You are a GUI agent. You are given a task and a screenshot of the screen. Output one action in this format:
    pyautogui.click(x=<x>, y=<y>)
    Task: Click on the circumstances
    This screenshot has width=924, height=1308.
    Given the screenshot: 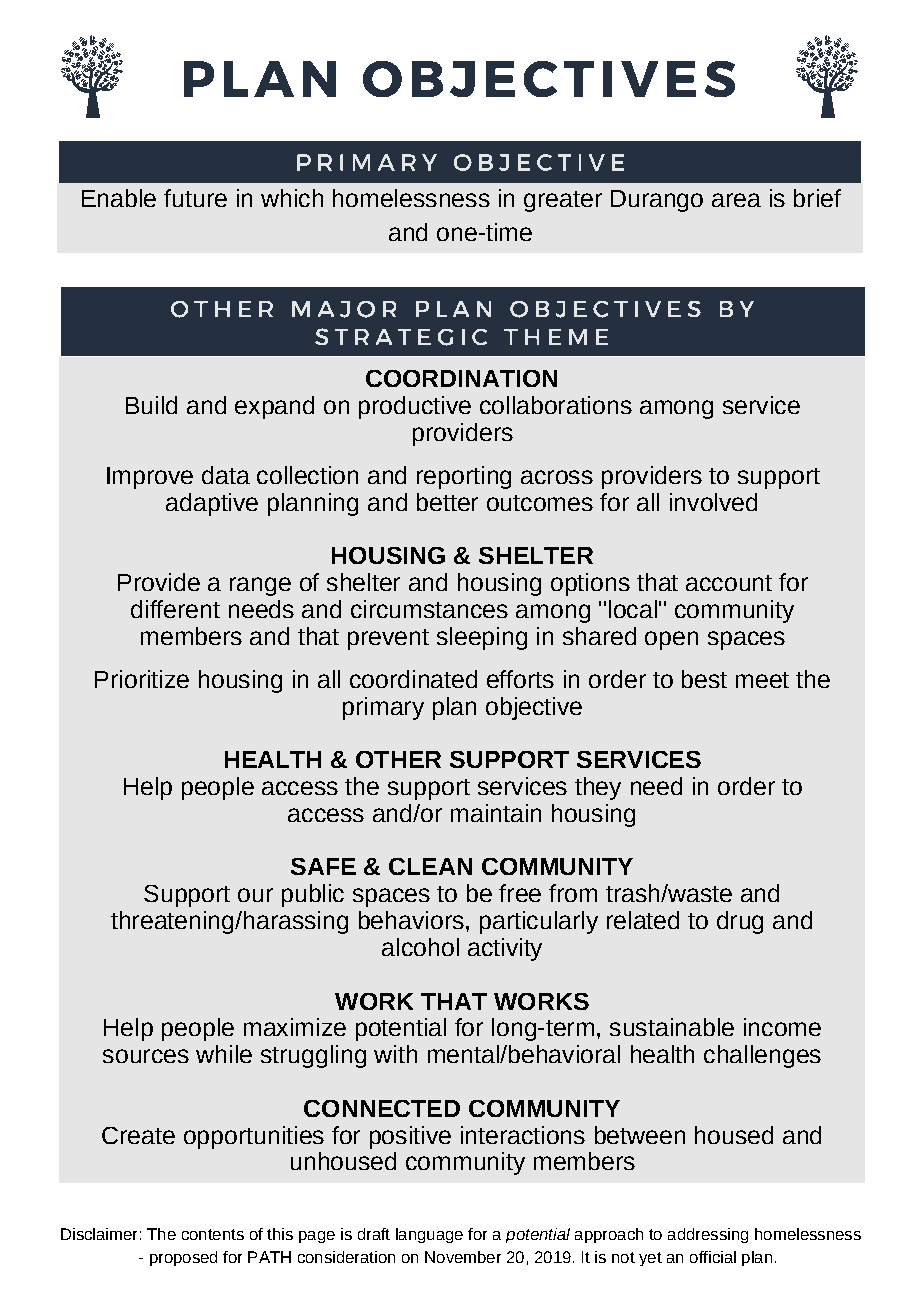 What is the action you would take?
    pyautogui.click(x=429, y=609)
